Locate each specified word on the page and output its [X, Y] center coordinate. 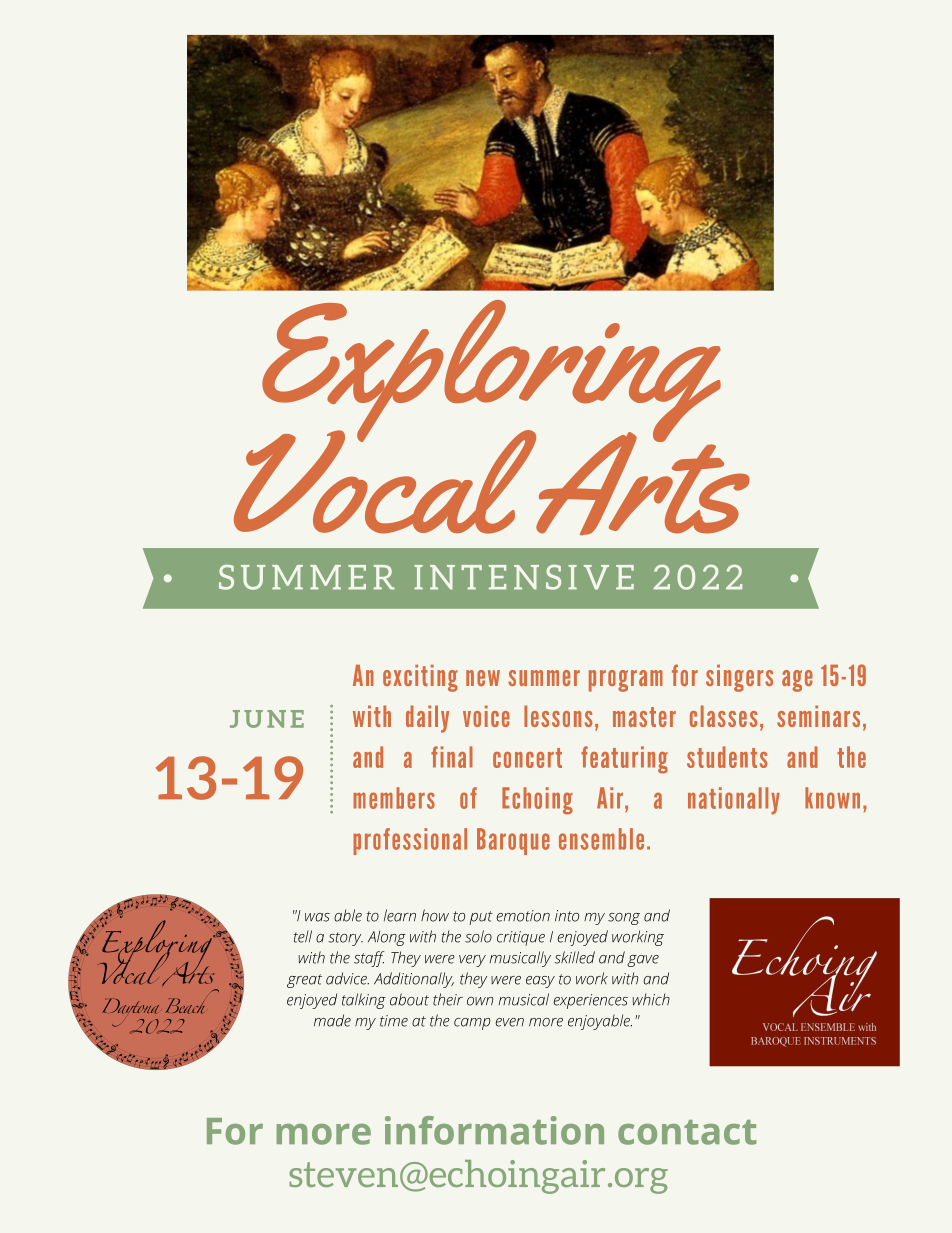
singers [739, 678]
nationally [734, 801]
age [797, 681]
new [483, 678]
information [494, 1130]
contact [687, 1132]
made [332, 1020]
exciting [420, 678]
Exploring [491, 372]
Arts [642, 481]
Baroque [513, 841]
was [317, 917]
